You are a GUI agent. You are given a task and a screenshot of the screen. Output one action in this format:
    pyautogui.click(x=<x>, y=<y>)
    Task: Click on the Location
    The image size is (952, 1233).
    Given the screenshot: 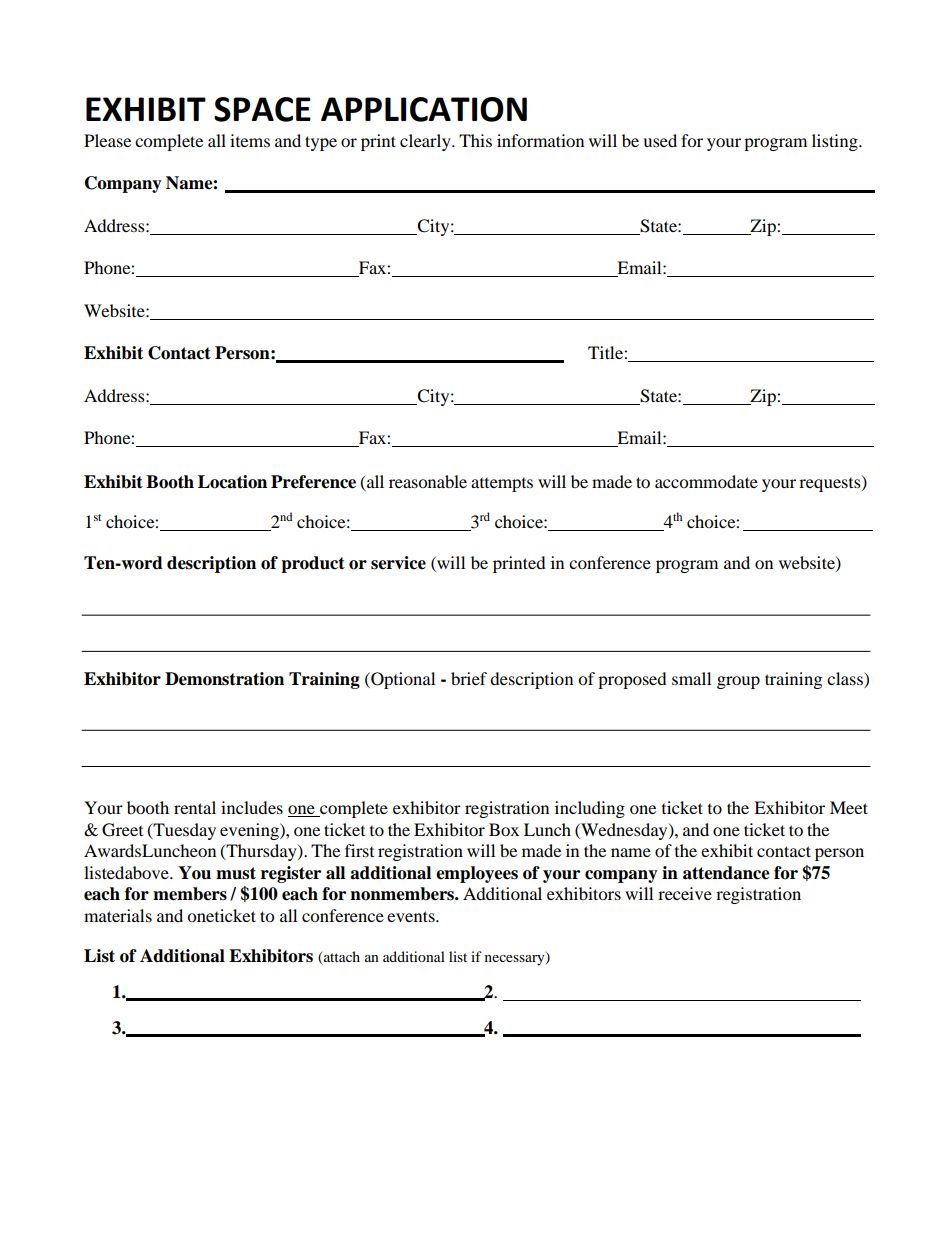 What is the action you would take?
    pyautogui.click(x=232, y=482)
